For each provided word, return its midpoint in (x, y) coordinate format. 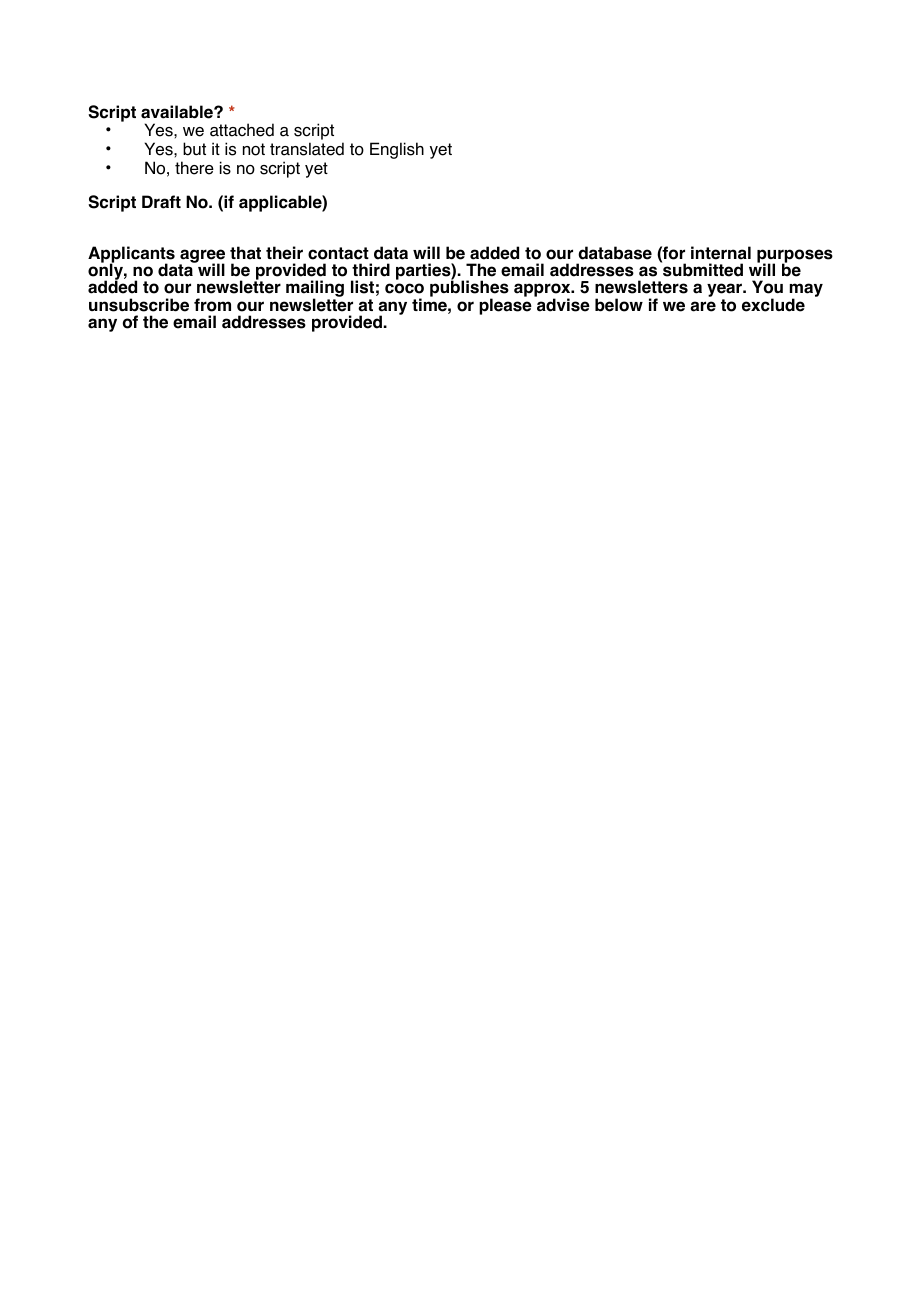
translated (307, 149)
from (212, 305)
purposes (795, 257)
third (371, 270)
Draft (161, 202)
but (194, 149)
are (703, 306)
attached (242, 130)
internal (721, 253)
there (194, 168)
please (505, 305)
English (397, 150)
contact (338, 253)
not (254, 149)
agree (202, 257)
